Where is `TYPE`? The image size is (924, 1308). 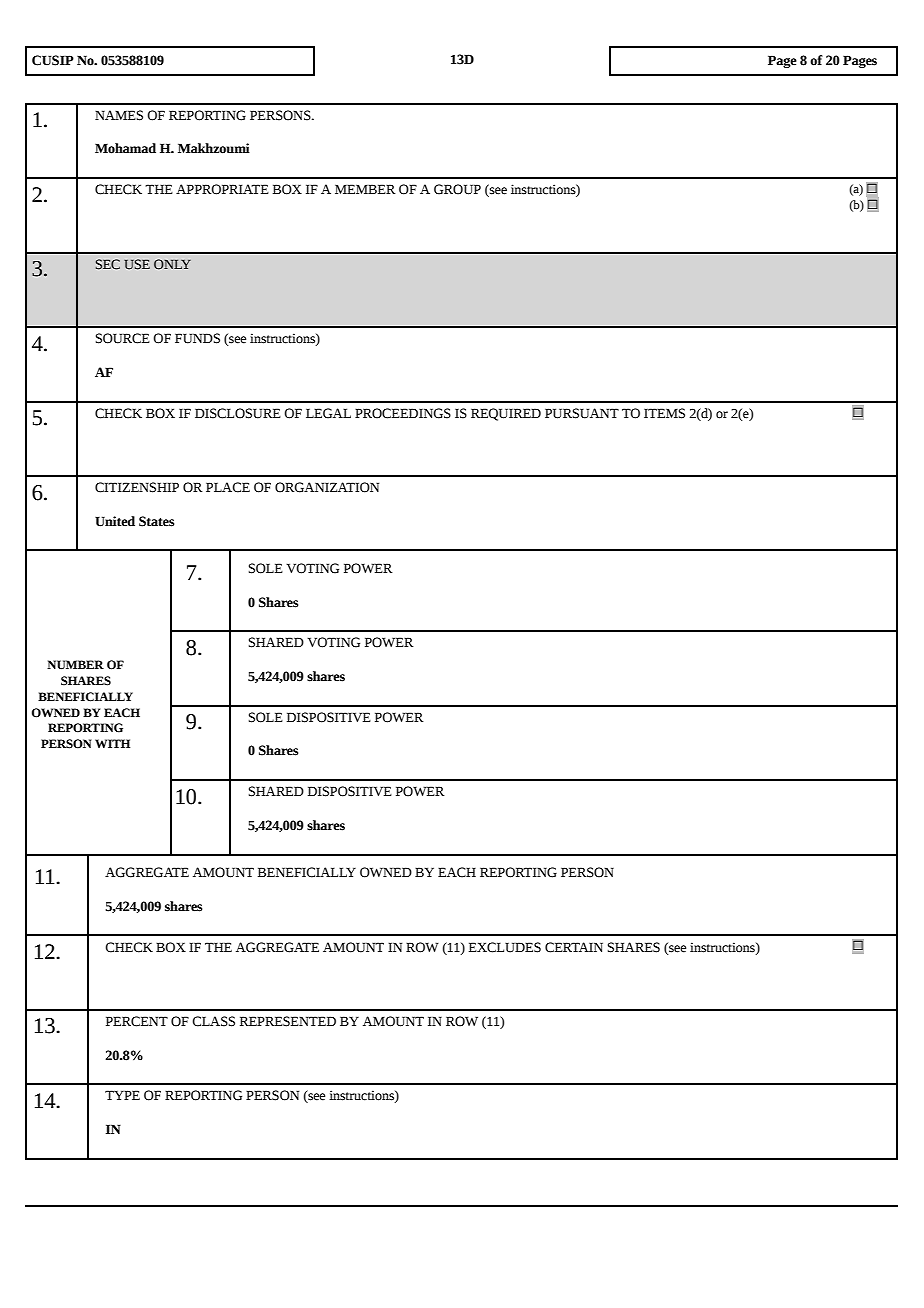
TYPE is located at coordinates (122, 1095).
